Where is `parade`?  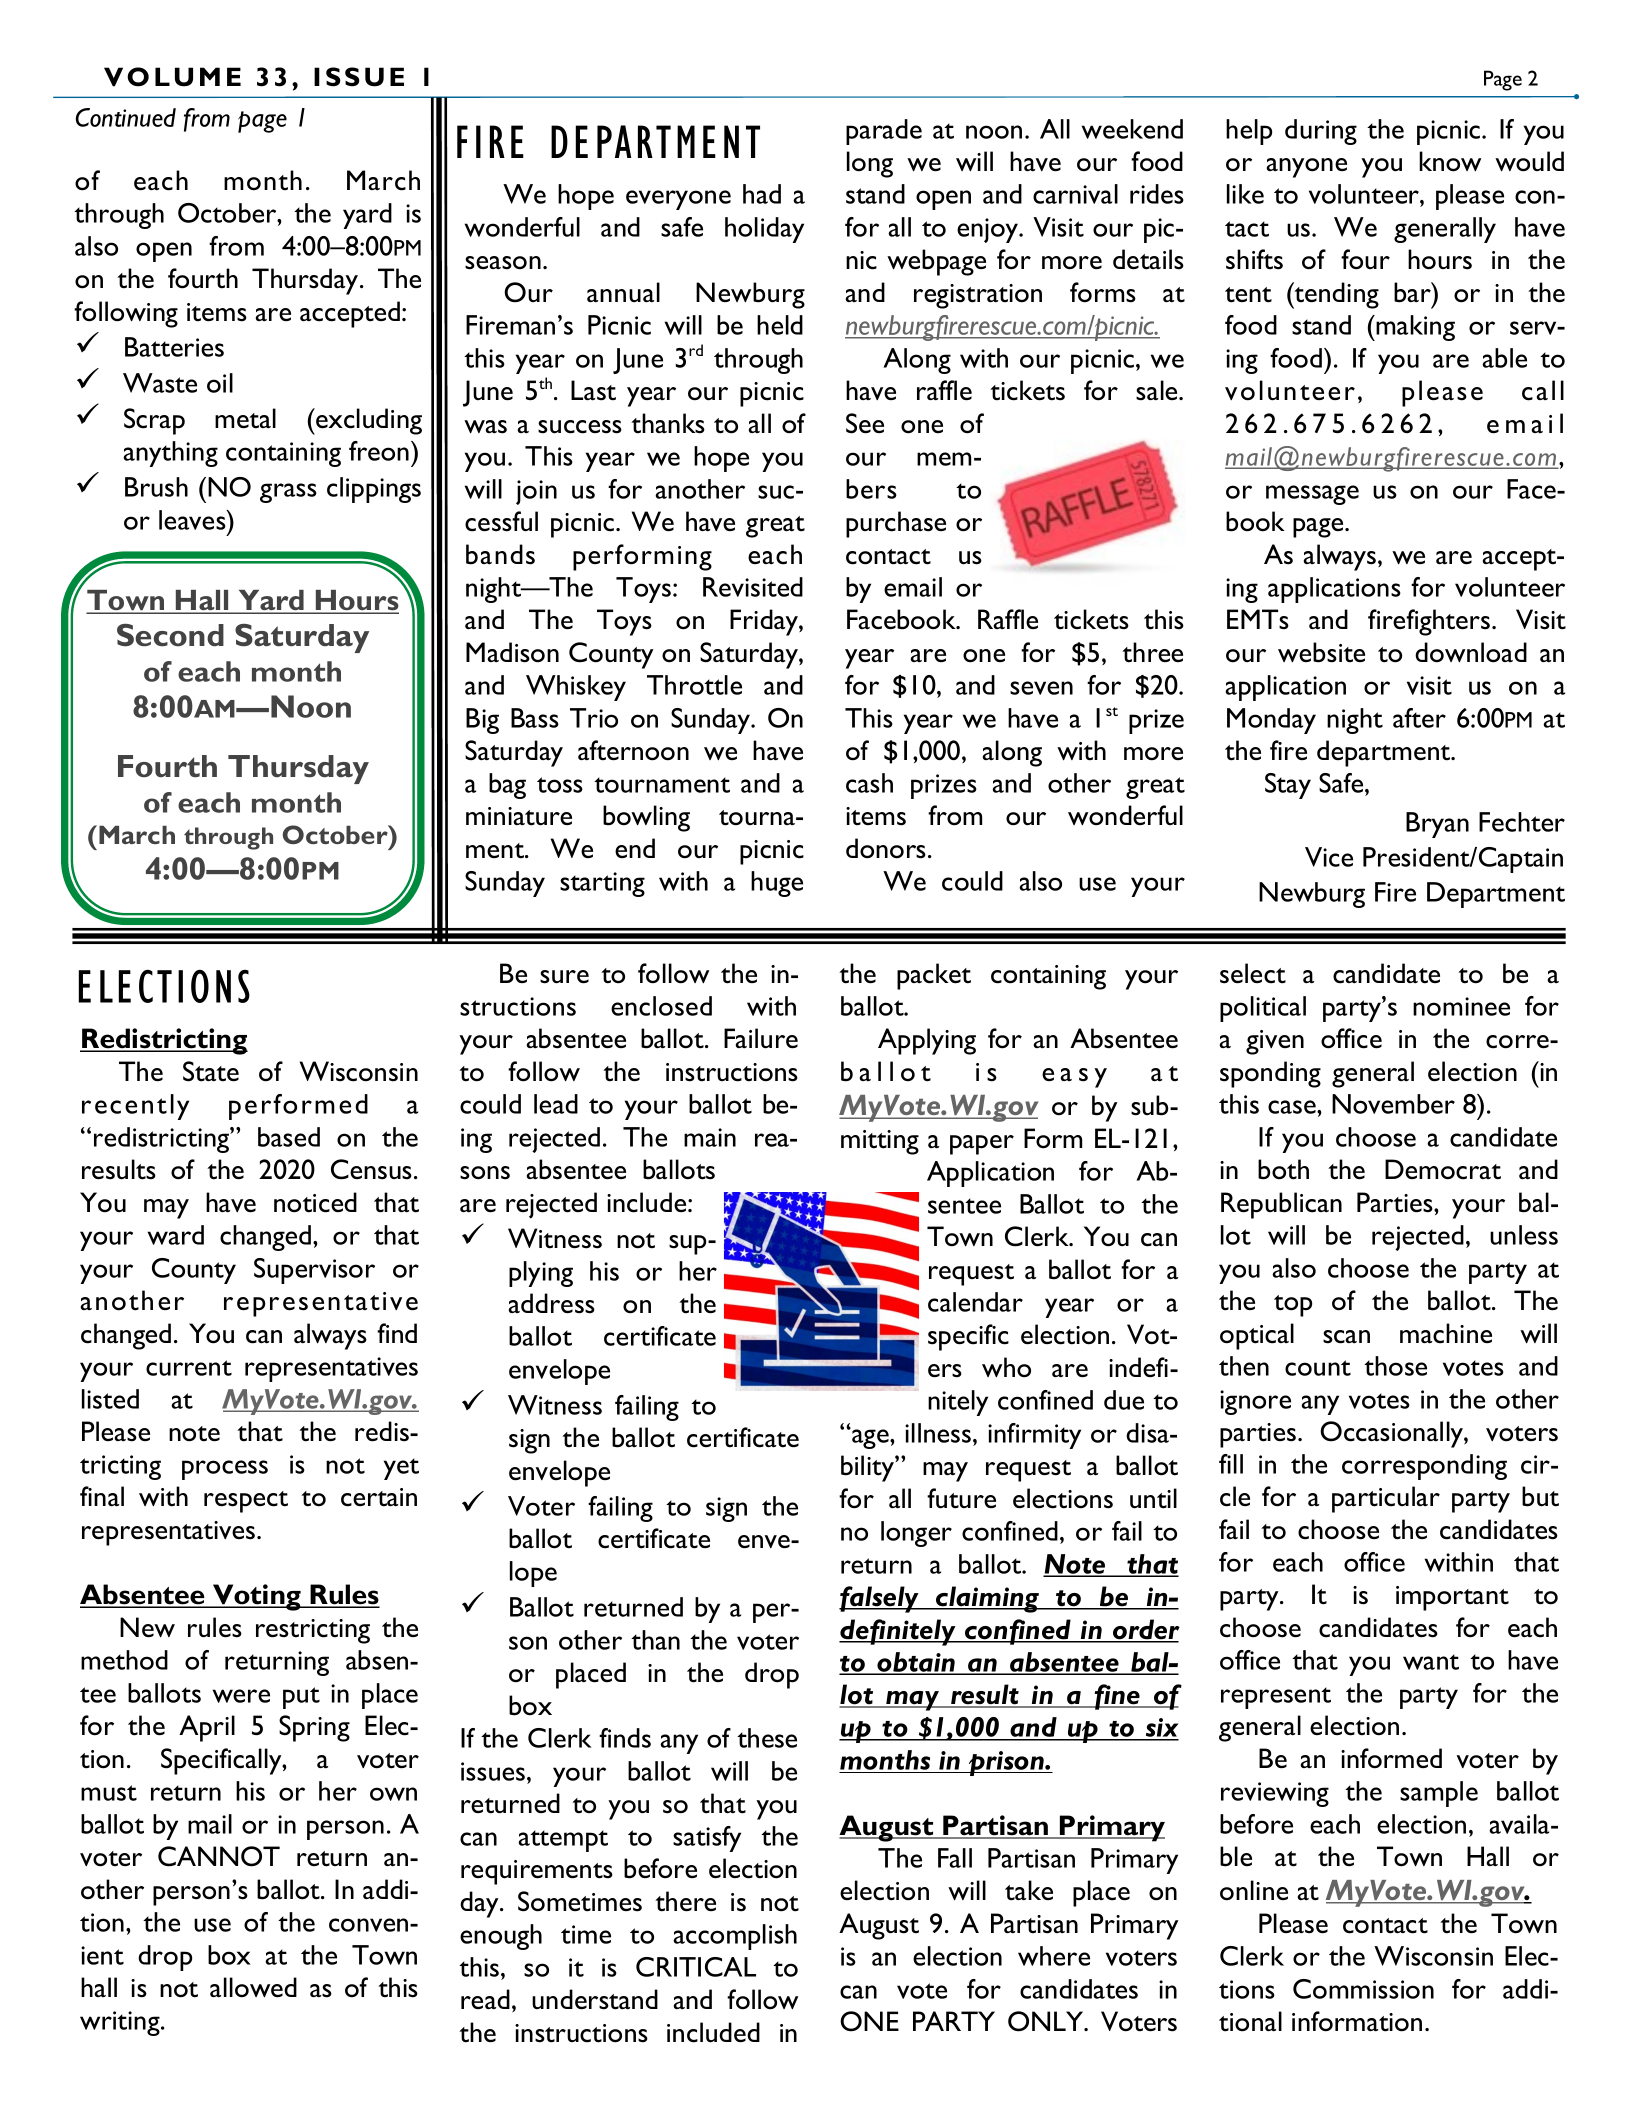
parade is located at coordinates (884, 132).
